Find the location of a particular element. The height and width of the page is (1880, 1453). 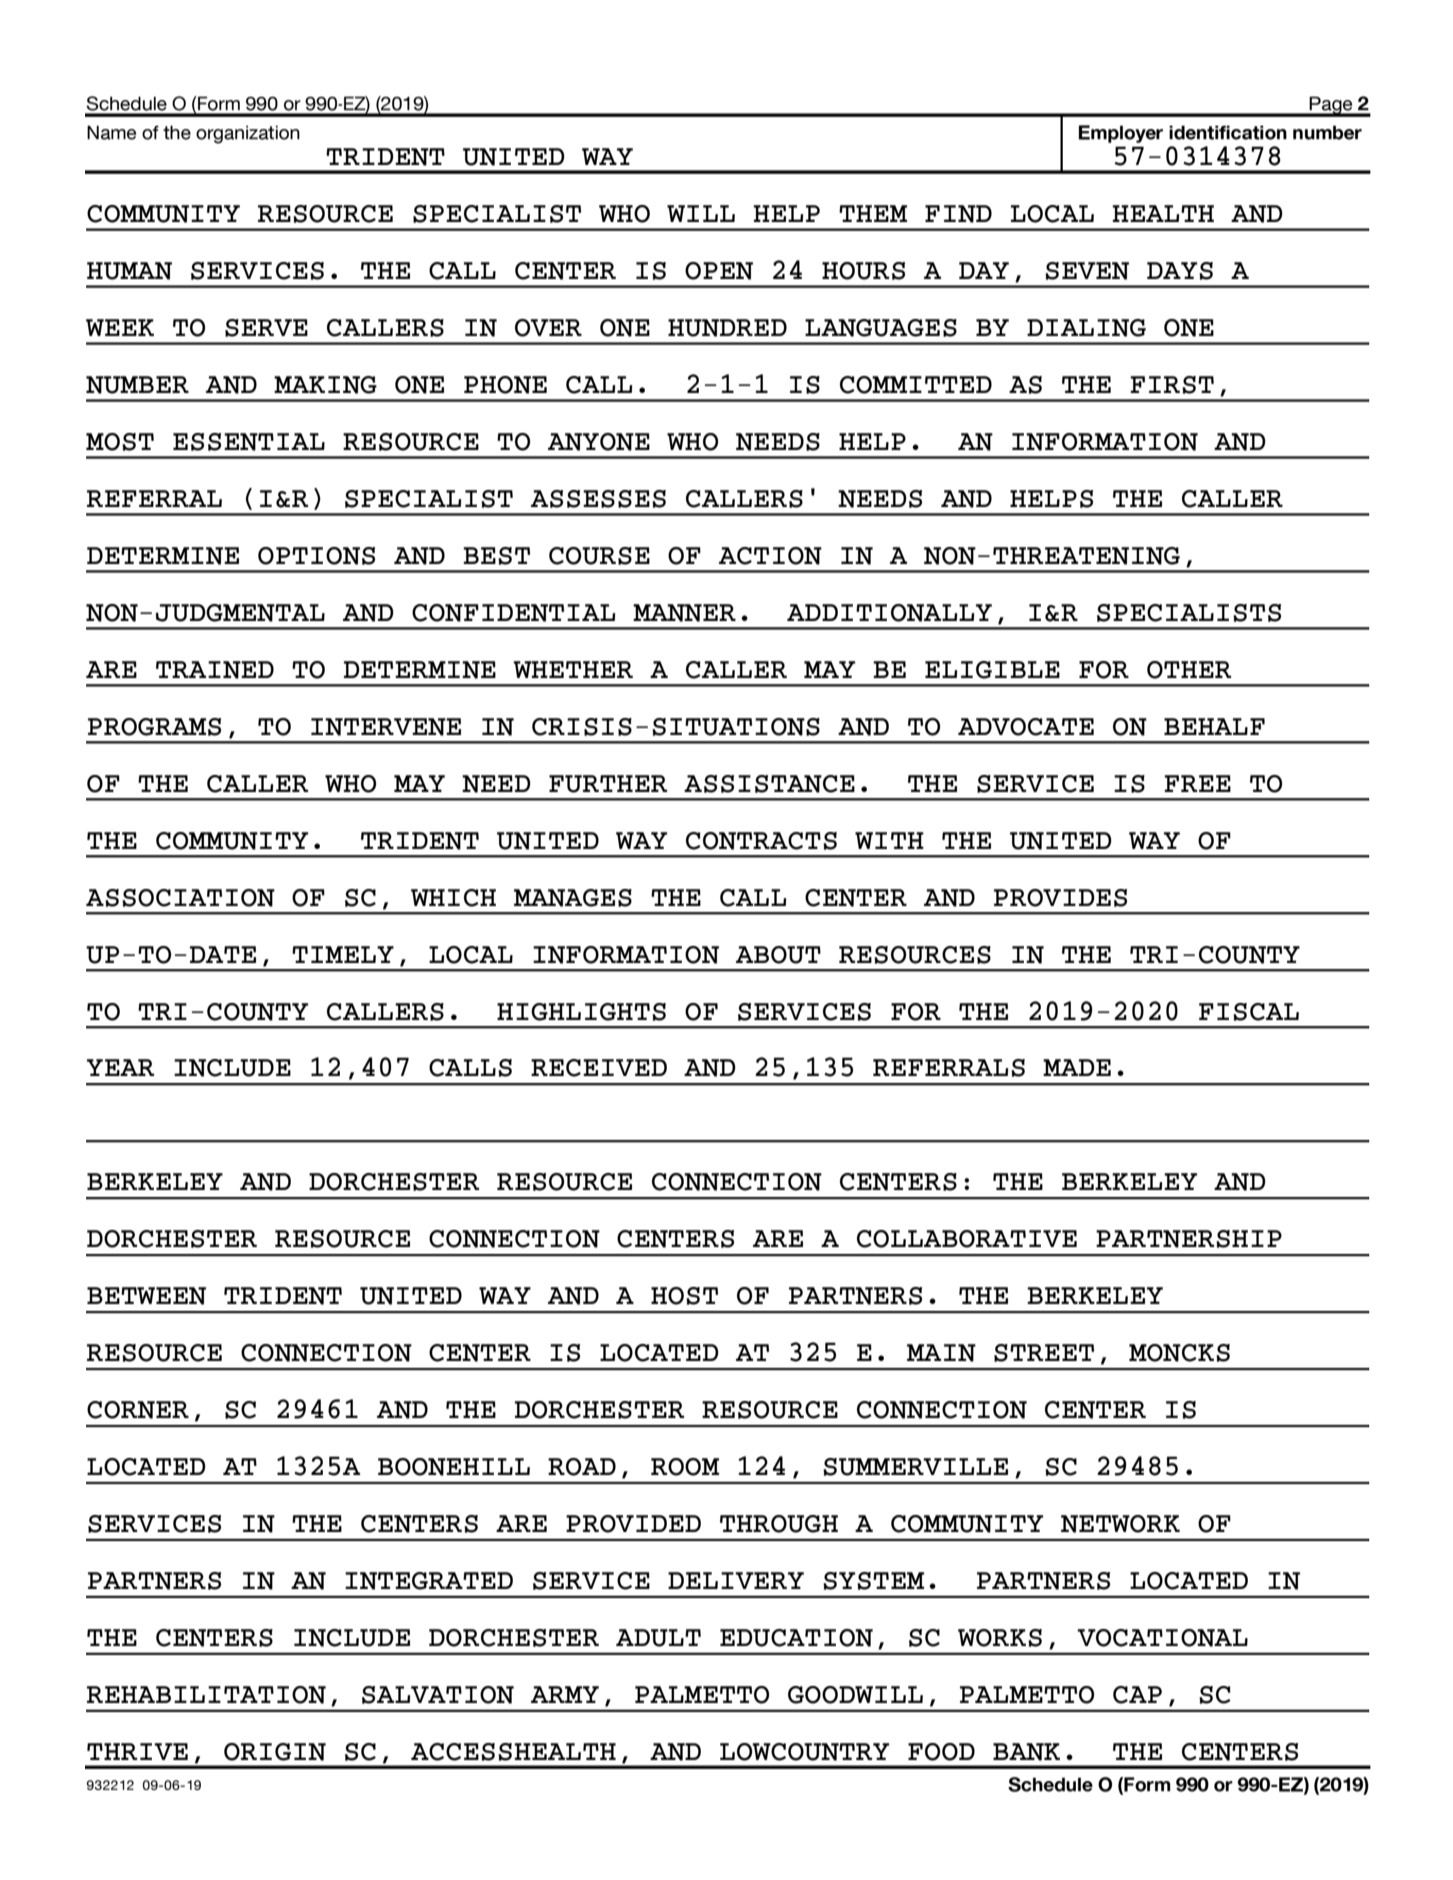

OPEN is located at coordinates (719, 271).
